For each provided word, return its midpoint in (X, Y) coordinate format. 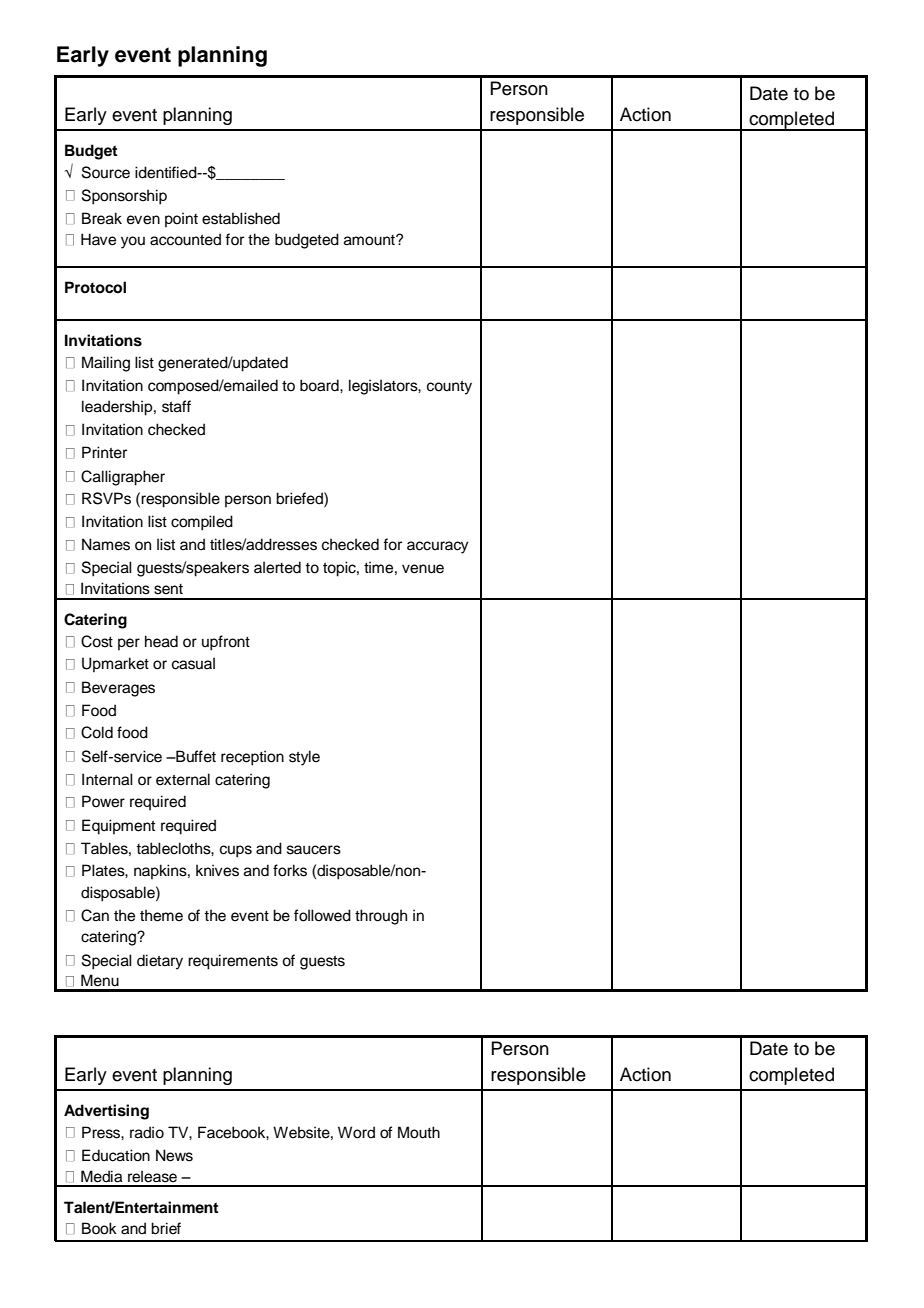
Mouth (419, 1132)
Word (356, 1132)
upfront (226, 643)
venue (423, 569)
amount (370, 240)
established (241, 218)
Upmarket (115, 664)
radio (147, 1132)
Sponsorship (124, 197)
